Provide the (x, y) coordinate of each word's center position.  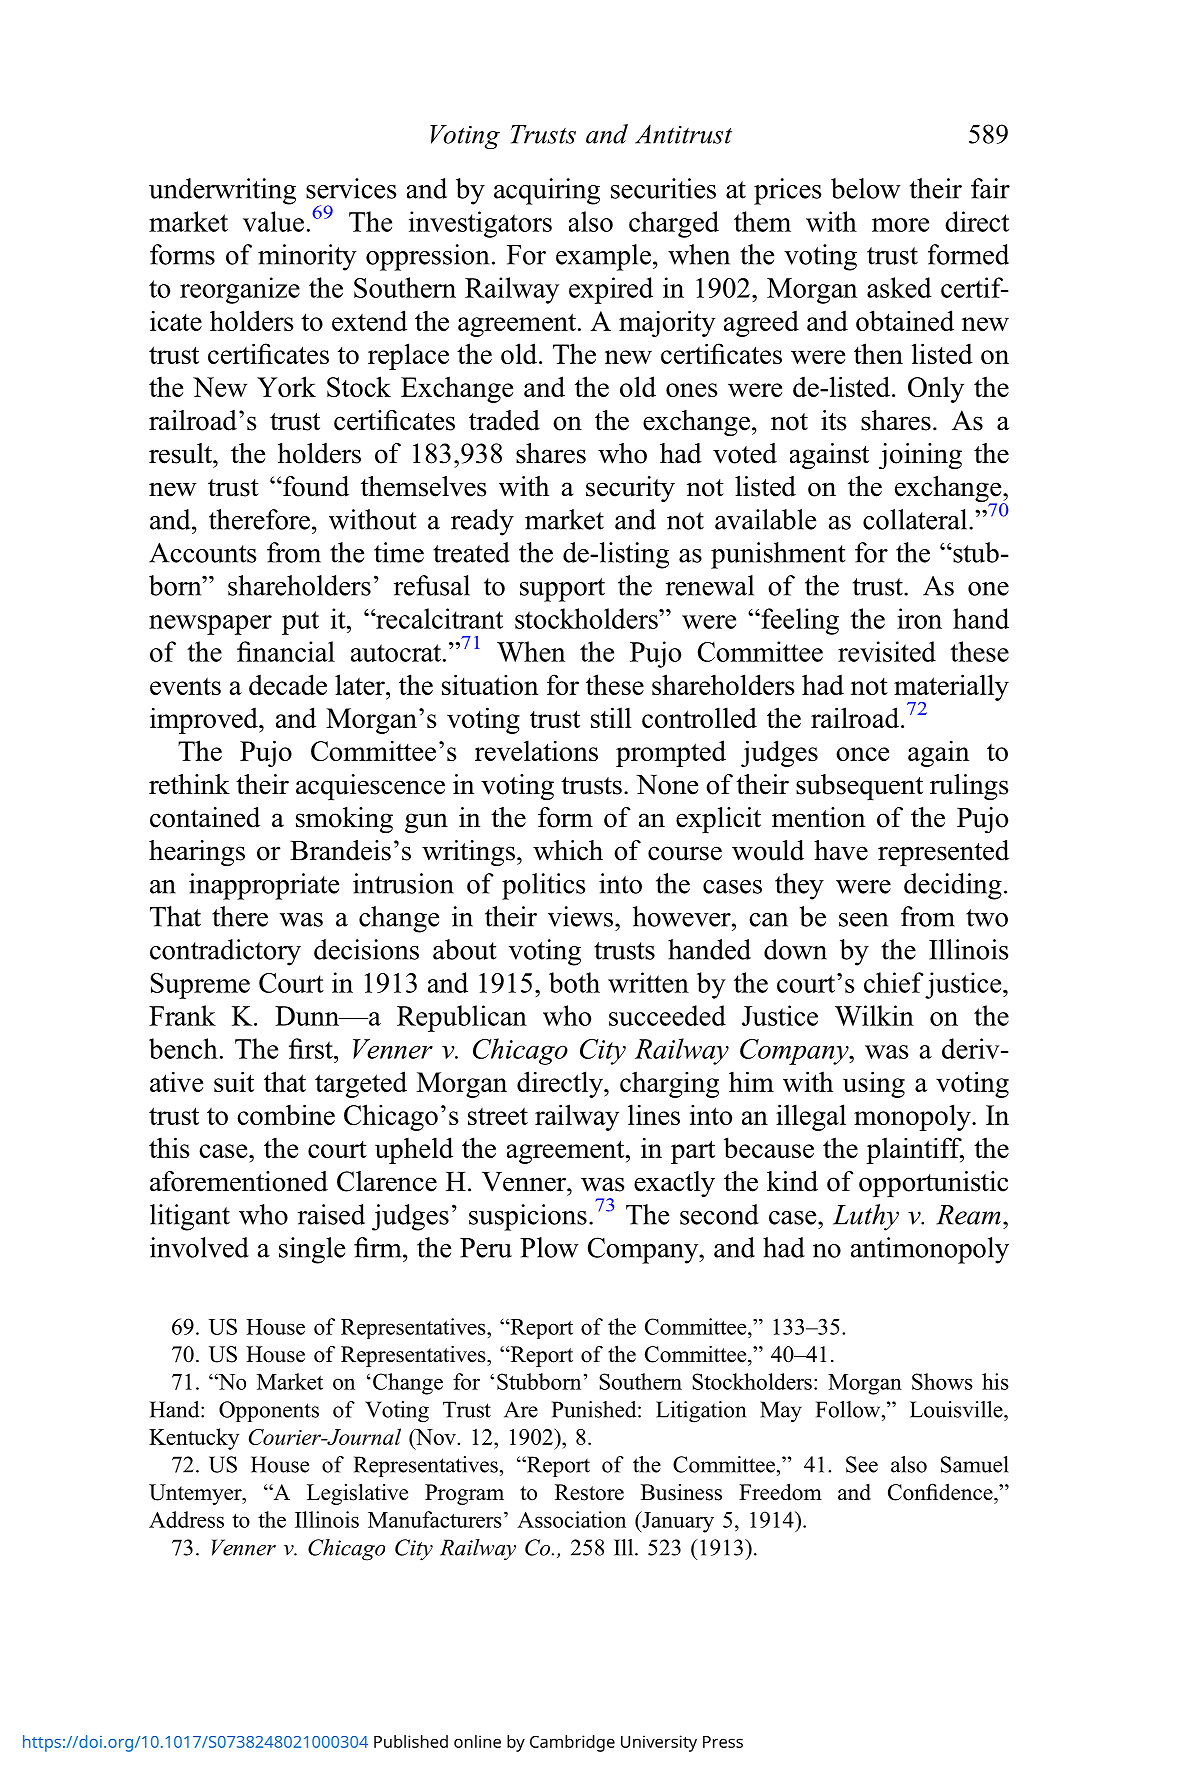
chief (894, 982)
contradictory (225, 952)
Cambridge (572, 1743)
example (603, 257)
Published (411, 1741)
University (659, 1743)
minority (307, 257)
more (900, 225)
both (574, 982)
